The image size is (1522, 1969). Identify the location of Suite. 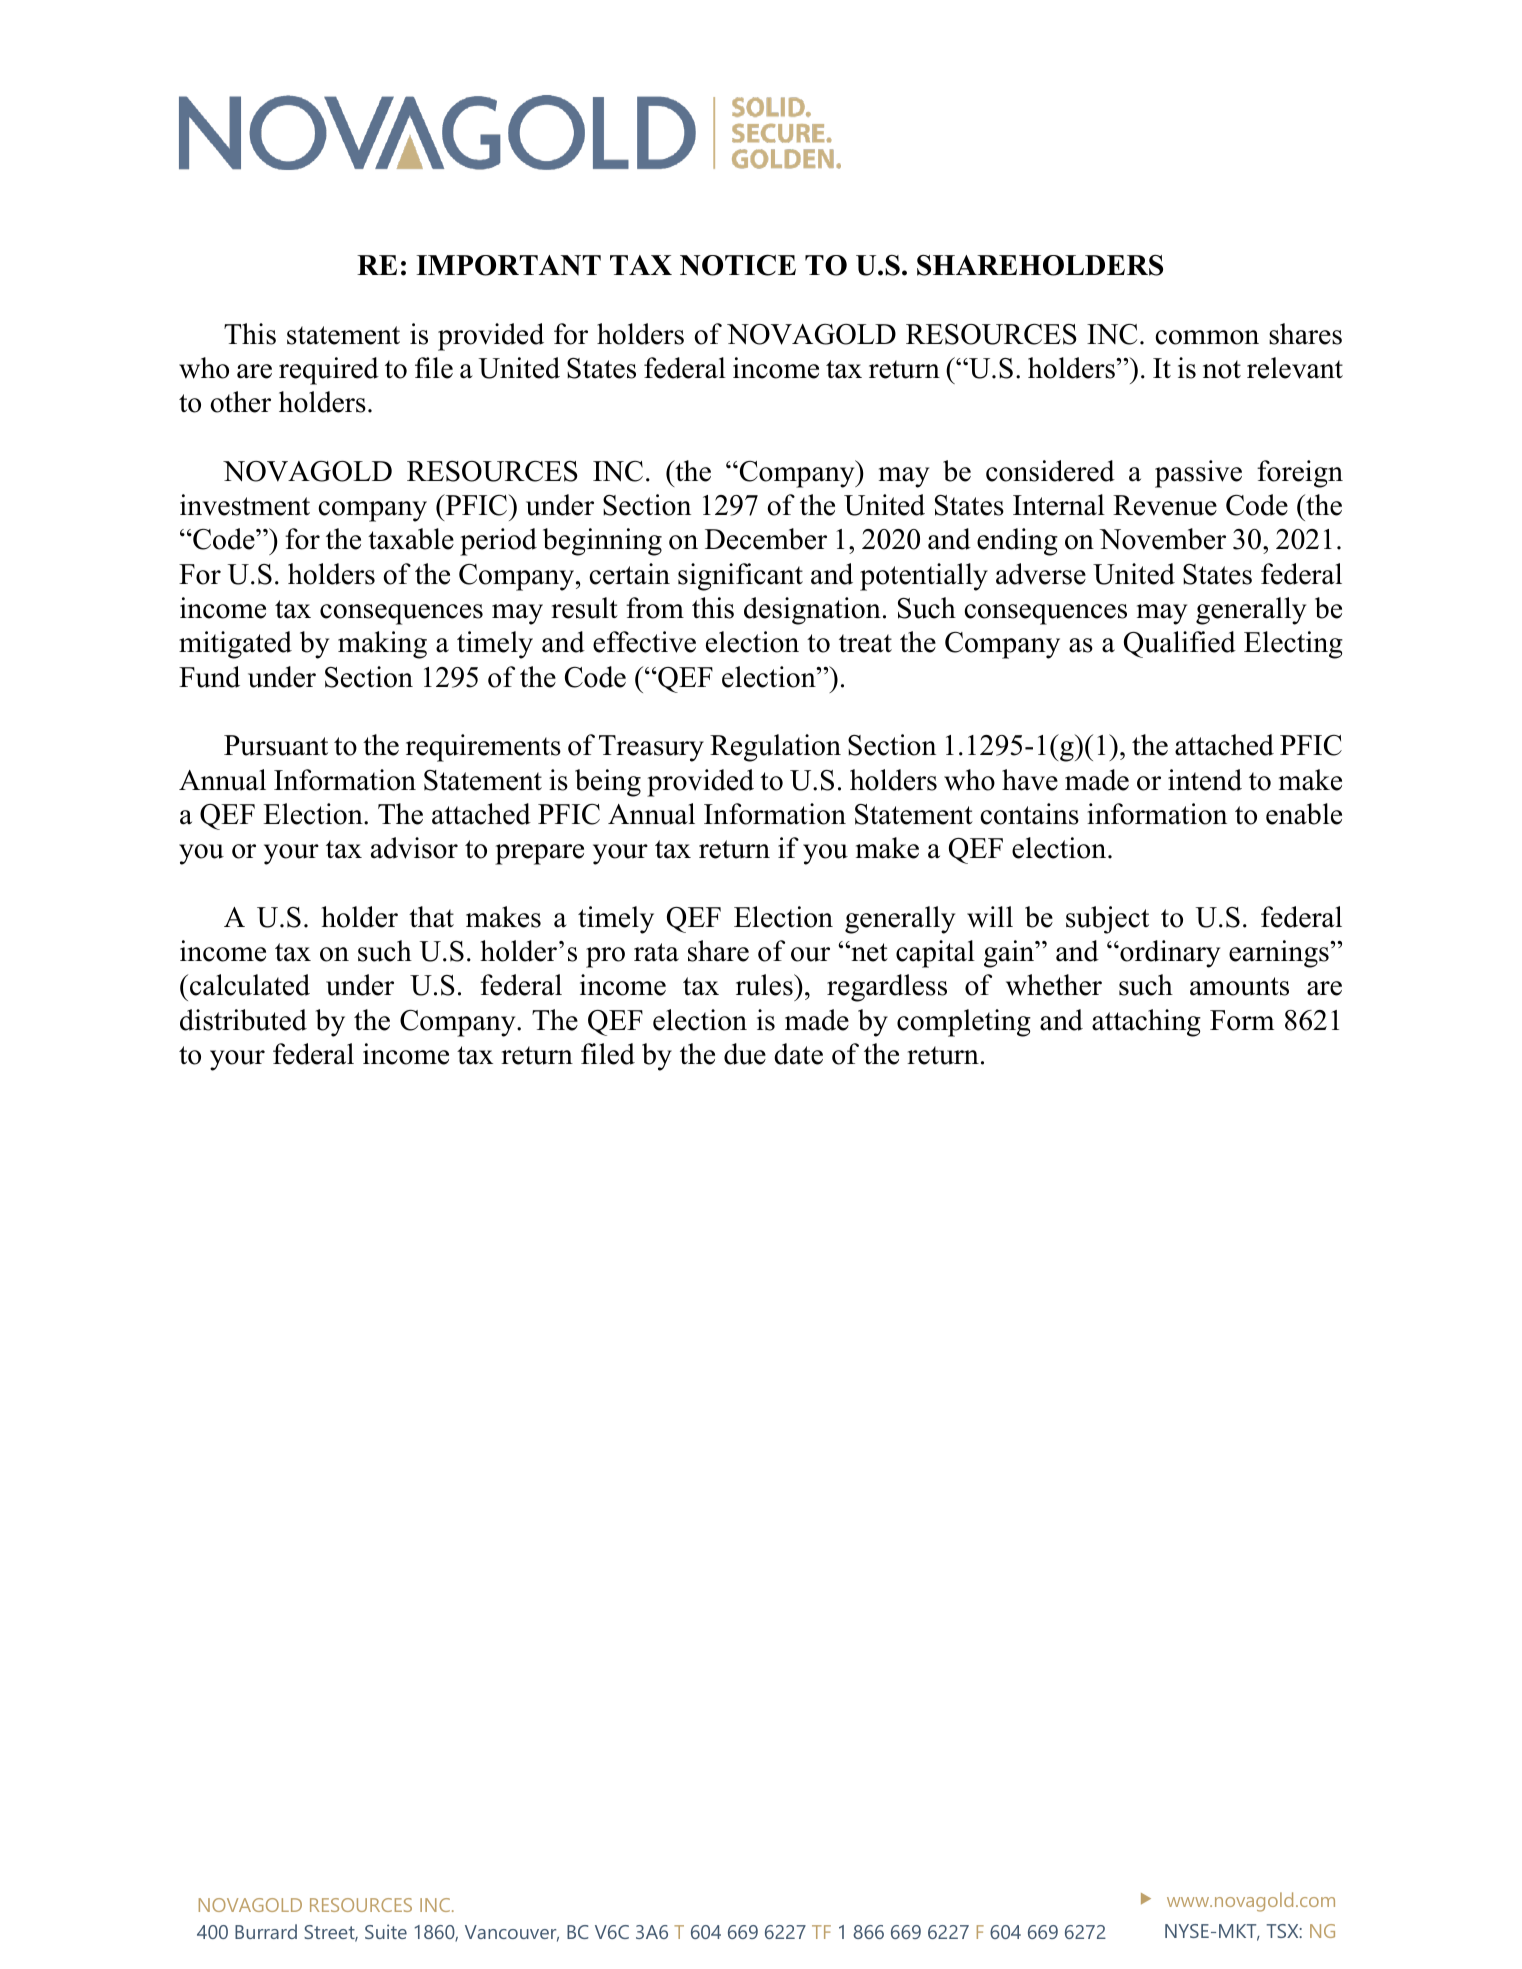
(386, 1931).
